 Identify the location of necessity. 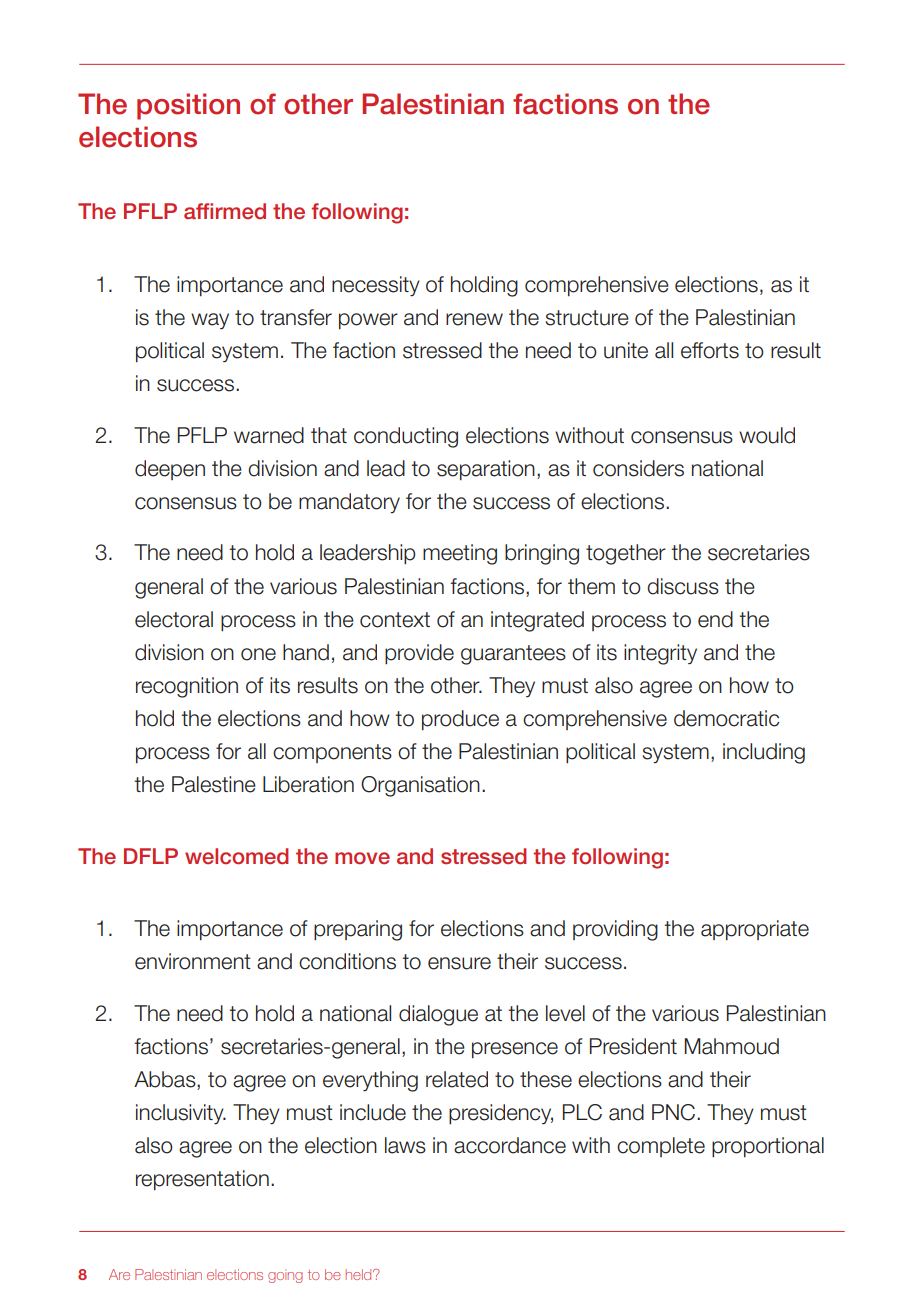
(376, 286).
